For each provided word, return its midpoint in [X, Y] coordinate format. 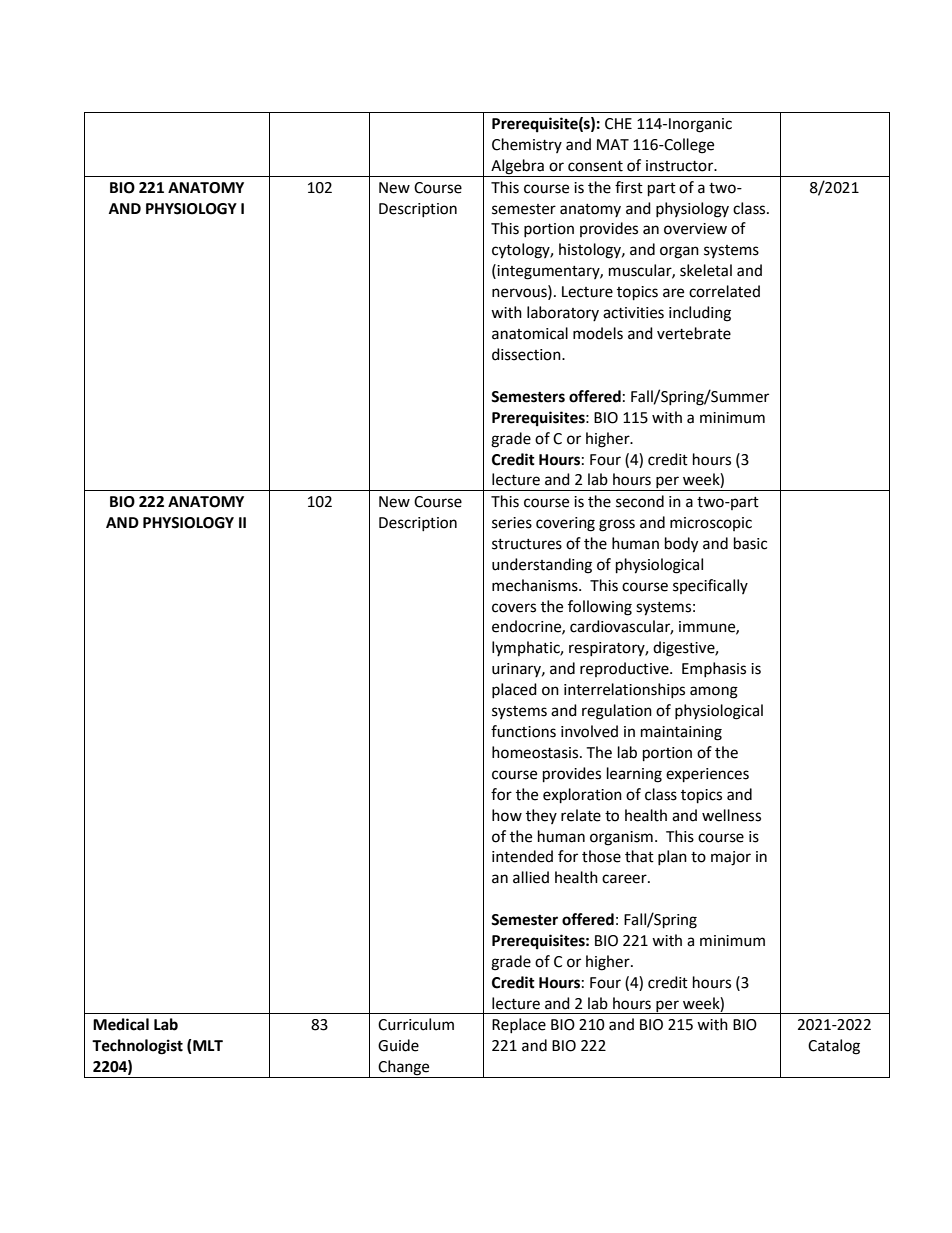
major [731, 858]
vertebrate [694, 333]
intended [522, 856]
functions [523, 731]
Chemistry [527, 145]
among [714, 692]
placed [514, 690]
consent [595, 166]
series [512, 523]
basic [750, 543]
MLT [207, 1046]
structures [527, 544]
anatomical [530, 333]
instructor [681, 166]
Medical [121, 1024]
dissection [527, 354]
